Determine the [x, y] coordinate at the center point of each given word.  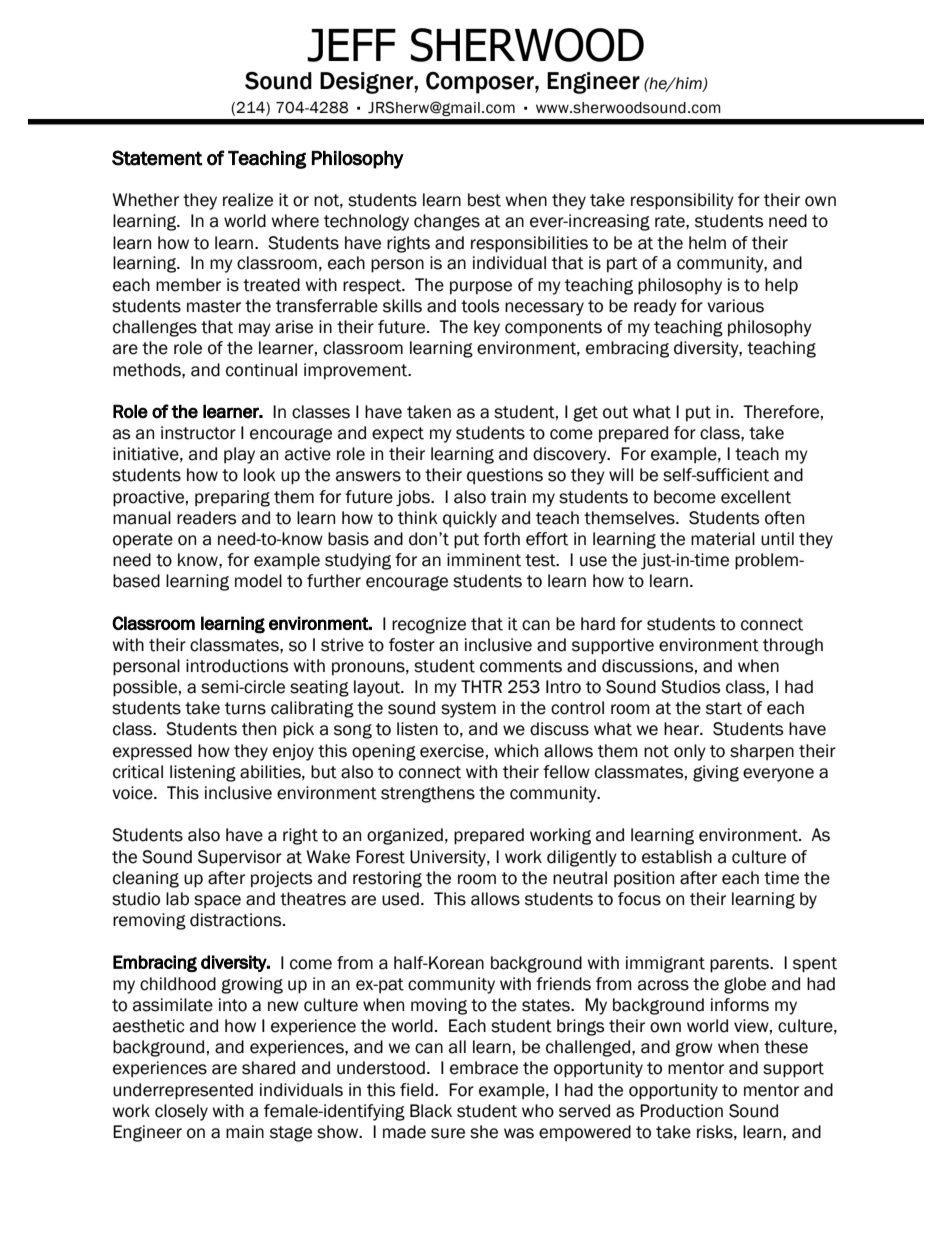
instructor [198, 433]
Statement [157, 158]
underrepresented [183, 1091]
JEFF [351, 45]
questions [505, 476]
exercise [452, 751]
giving [716, 773]
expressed [152, 752]
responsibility [682, 201]
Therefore [781, 412]
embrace [484, 1068]
